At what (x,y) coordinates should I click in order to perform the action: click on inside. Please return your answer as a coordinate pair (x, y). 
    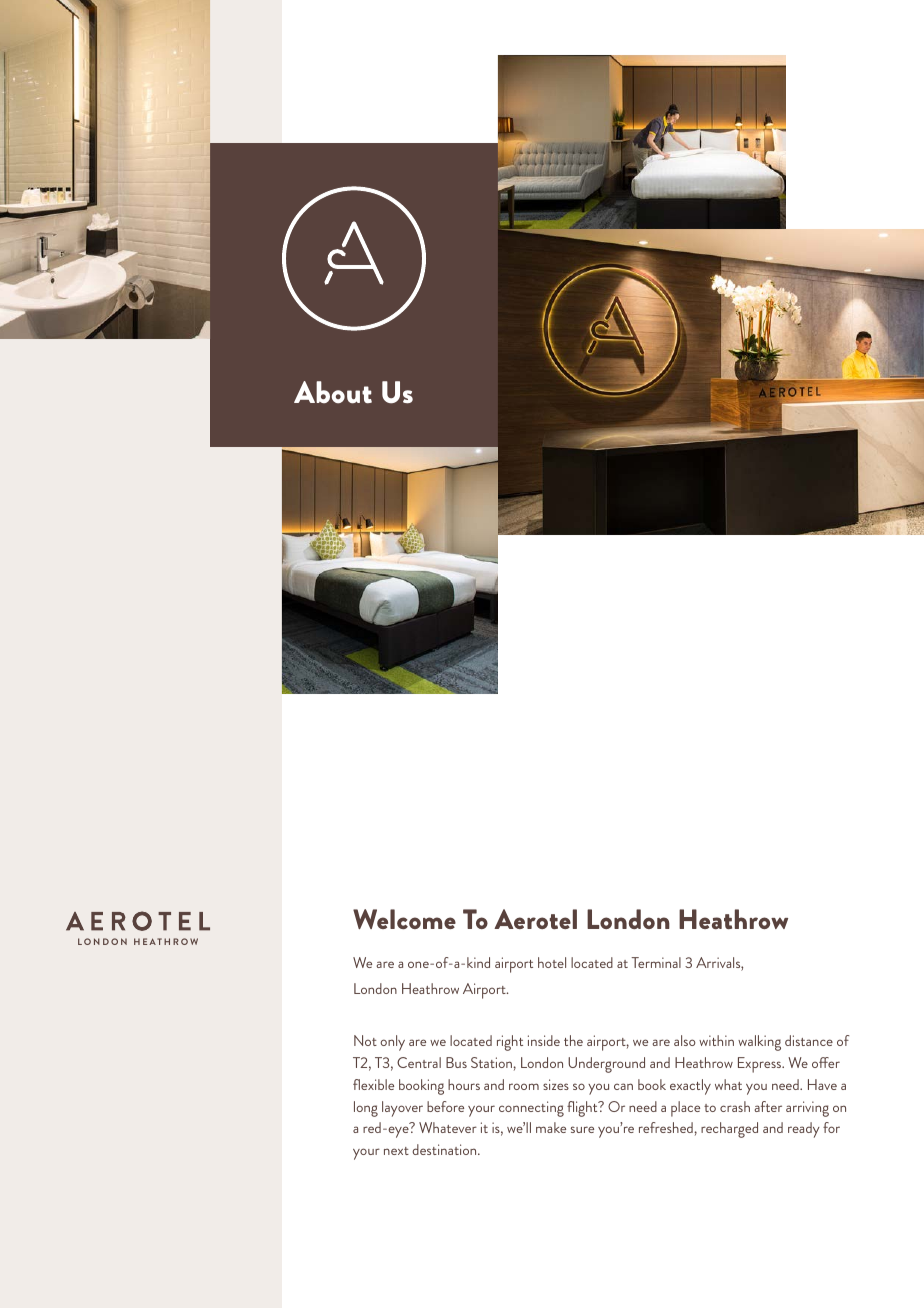
    Looking at the image, I should click on (544, 1040).
